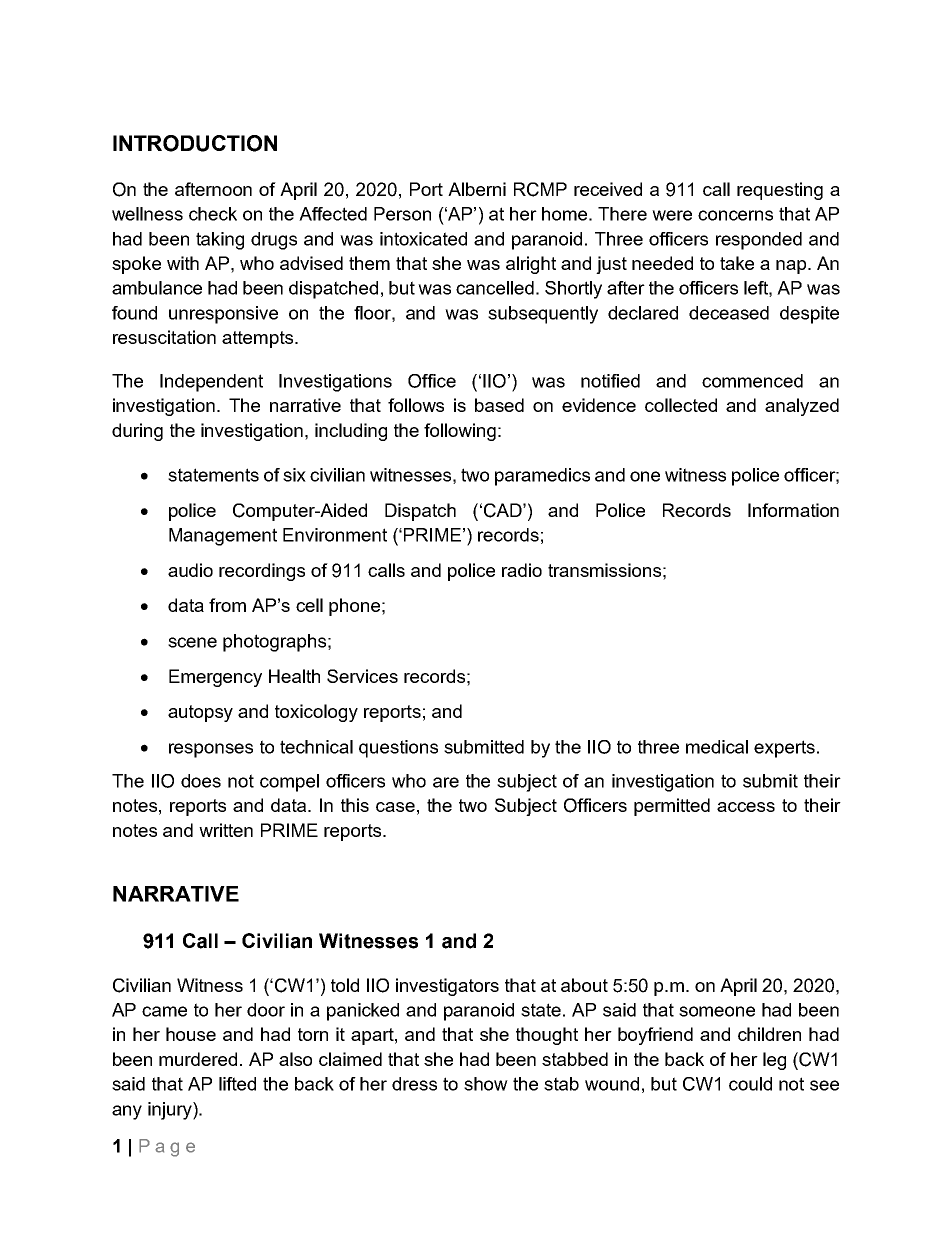  I want to click on Management, so click(223, 537).
